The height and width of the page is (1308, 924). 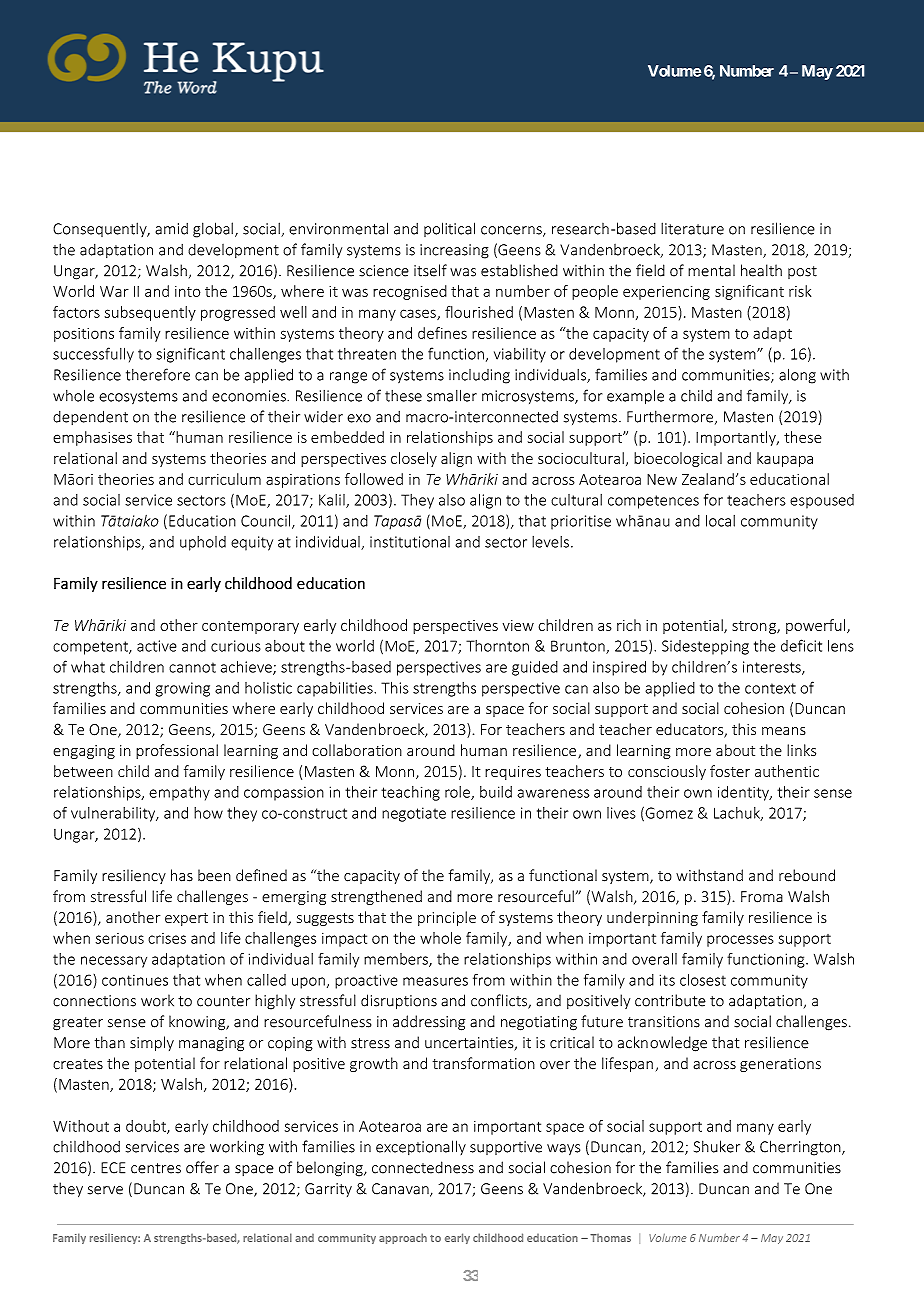 I want to click on addressing, so click(x=429, y=1023).
